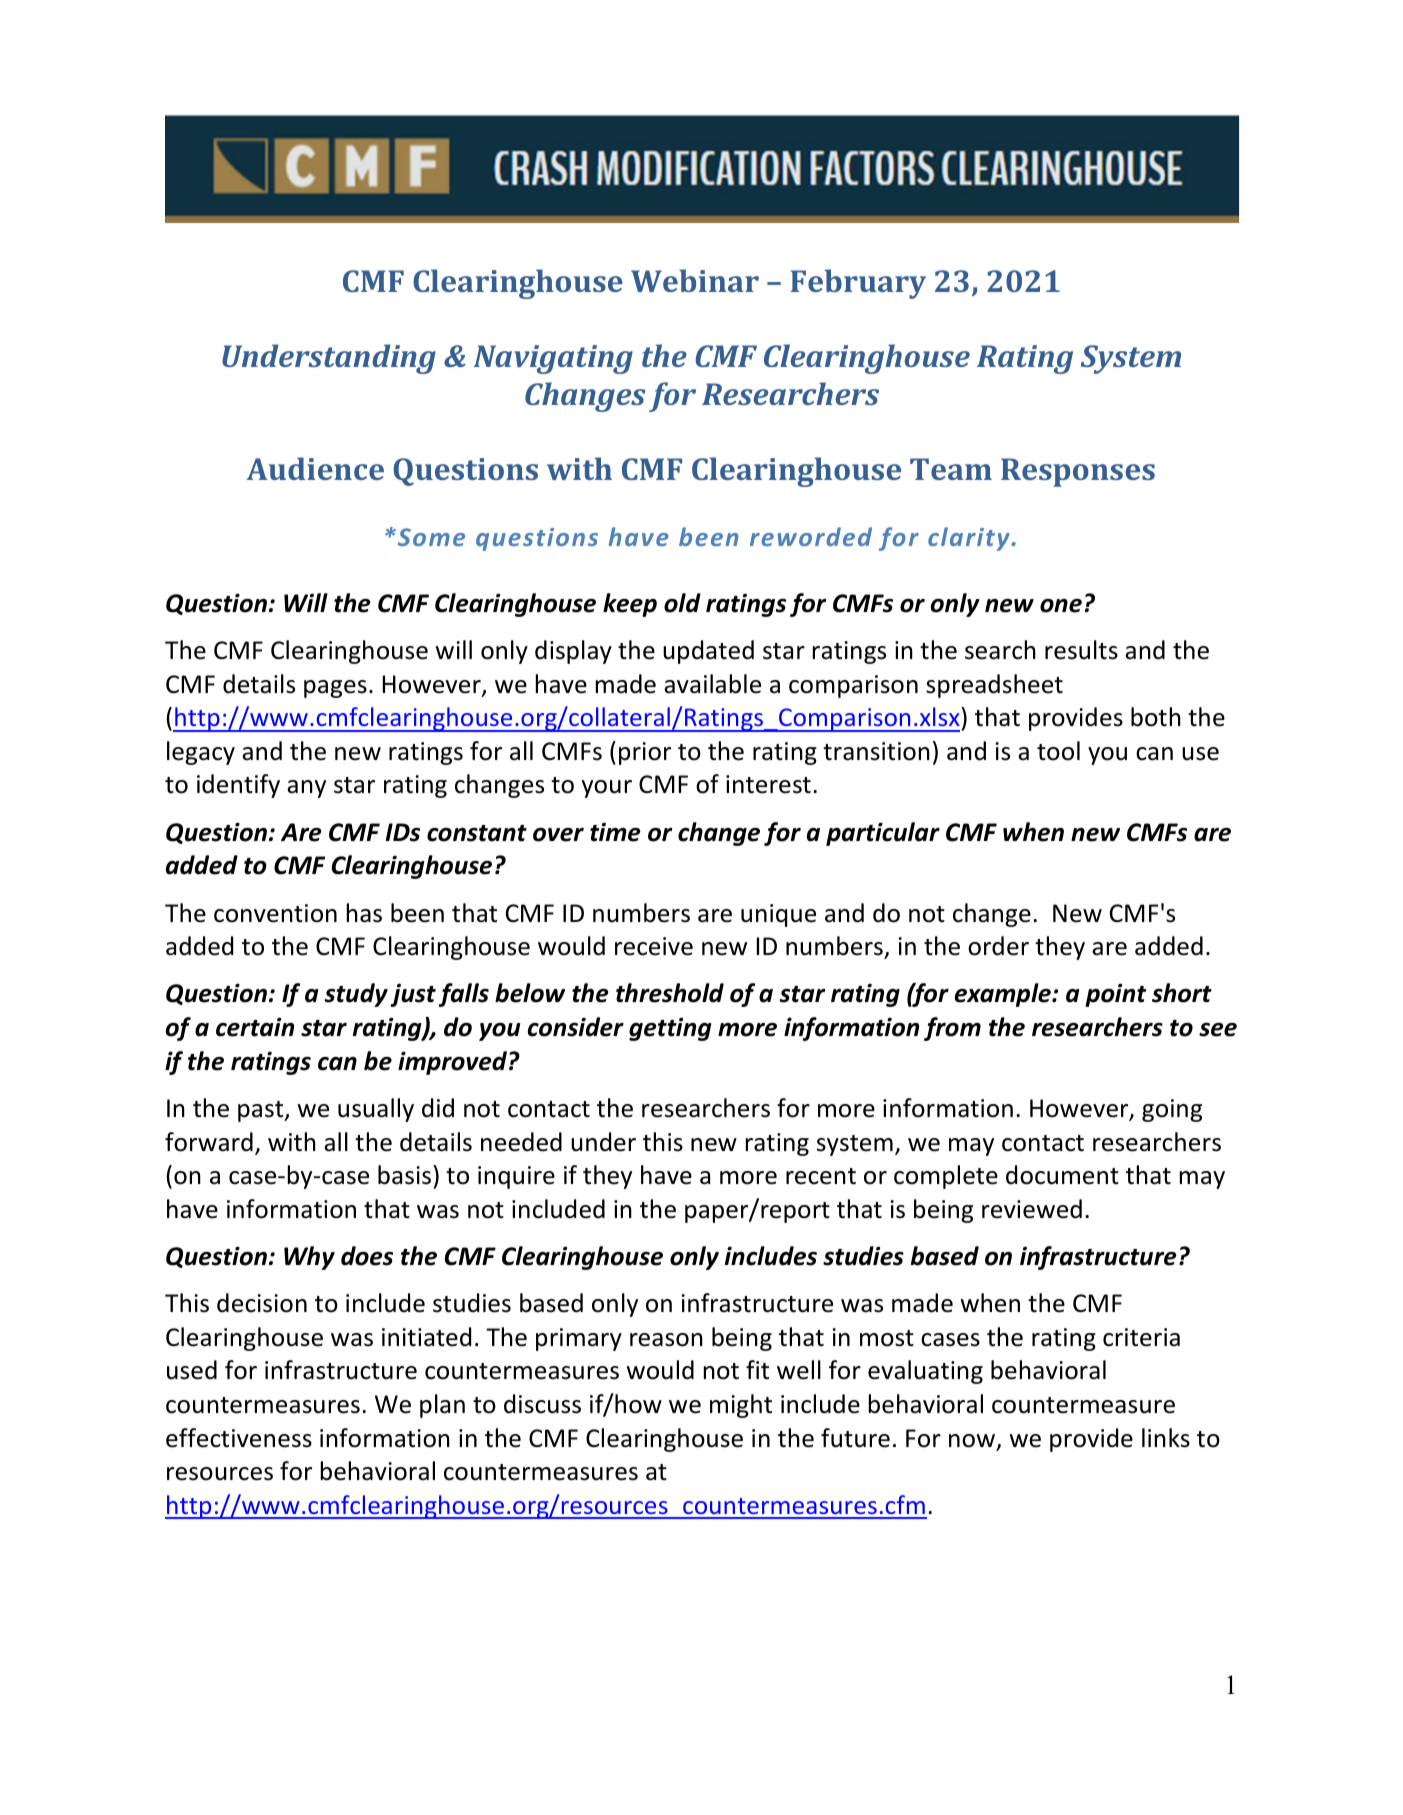  Describe the element at coordinates (275, 913) in the page. I see `convention` at that location.
